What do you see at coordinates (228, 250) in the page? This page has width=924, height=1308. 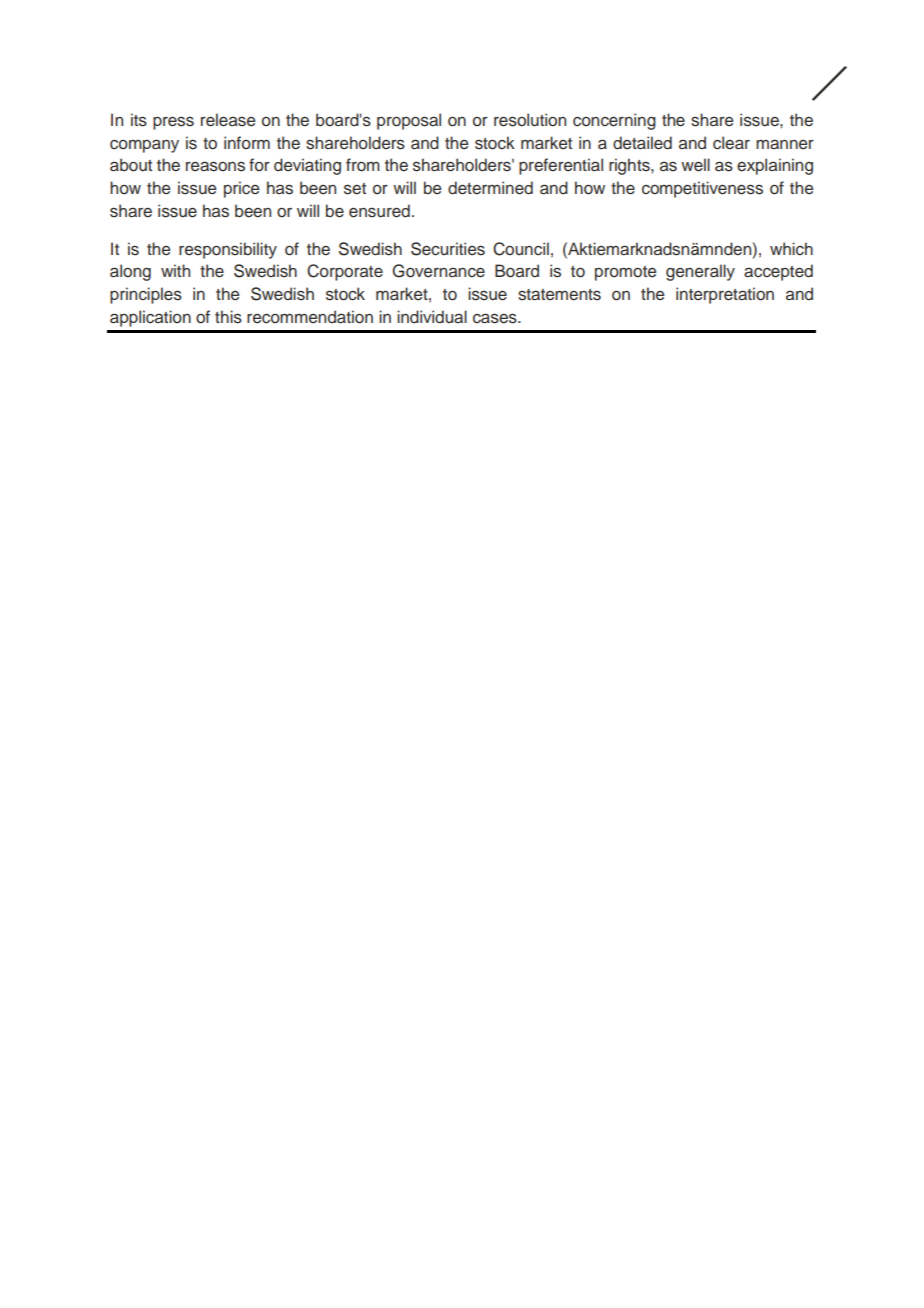 I see `responsibility` at bounding box center [228, 250].
